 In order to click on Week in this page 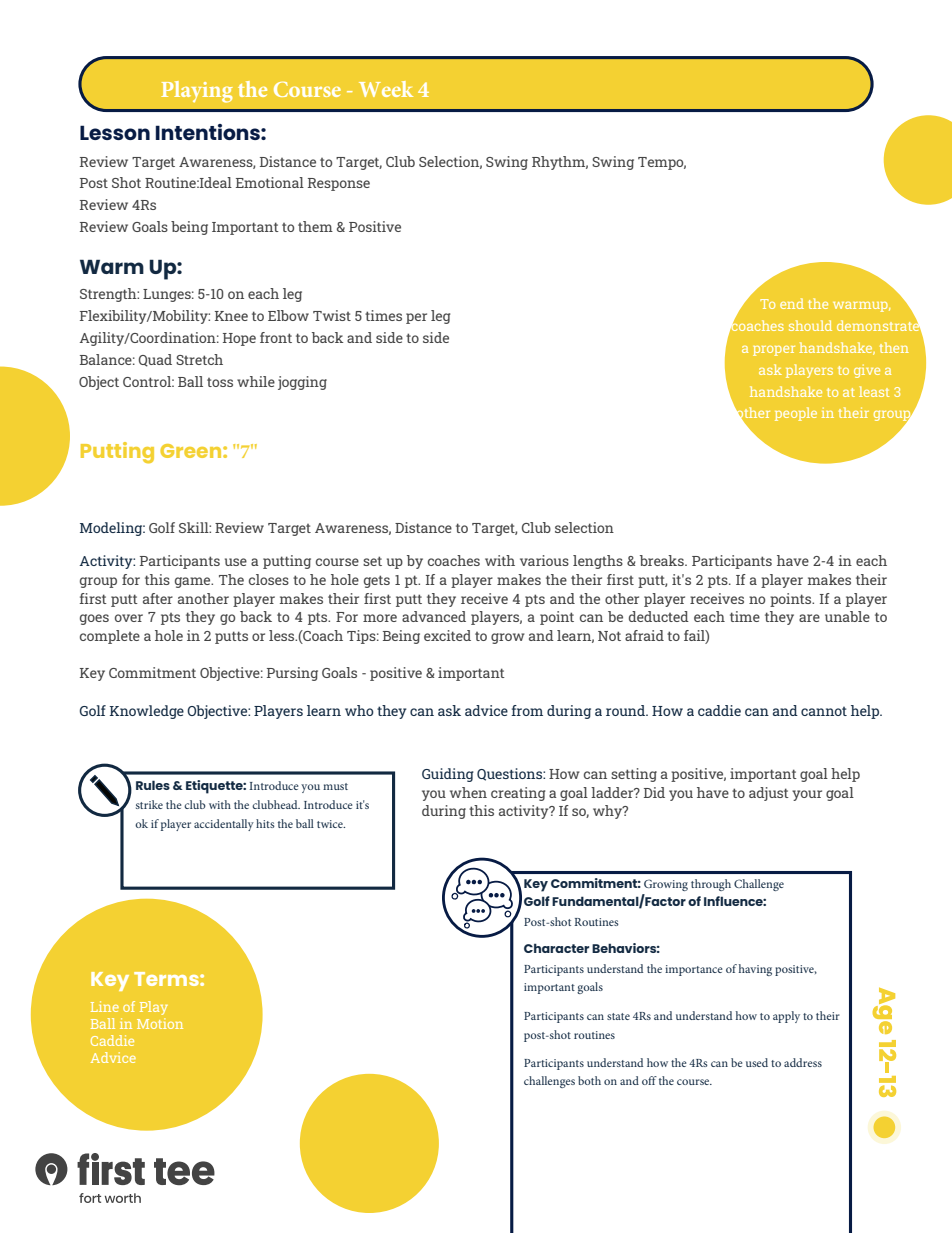, I will do `click(386, 89)`.
